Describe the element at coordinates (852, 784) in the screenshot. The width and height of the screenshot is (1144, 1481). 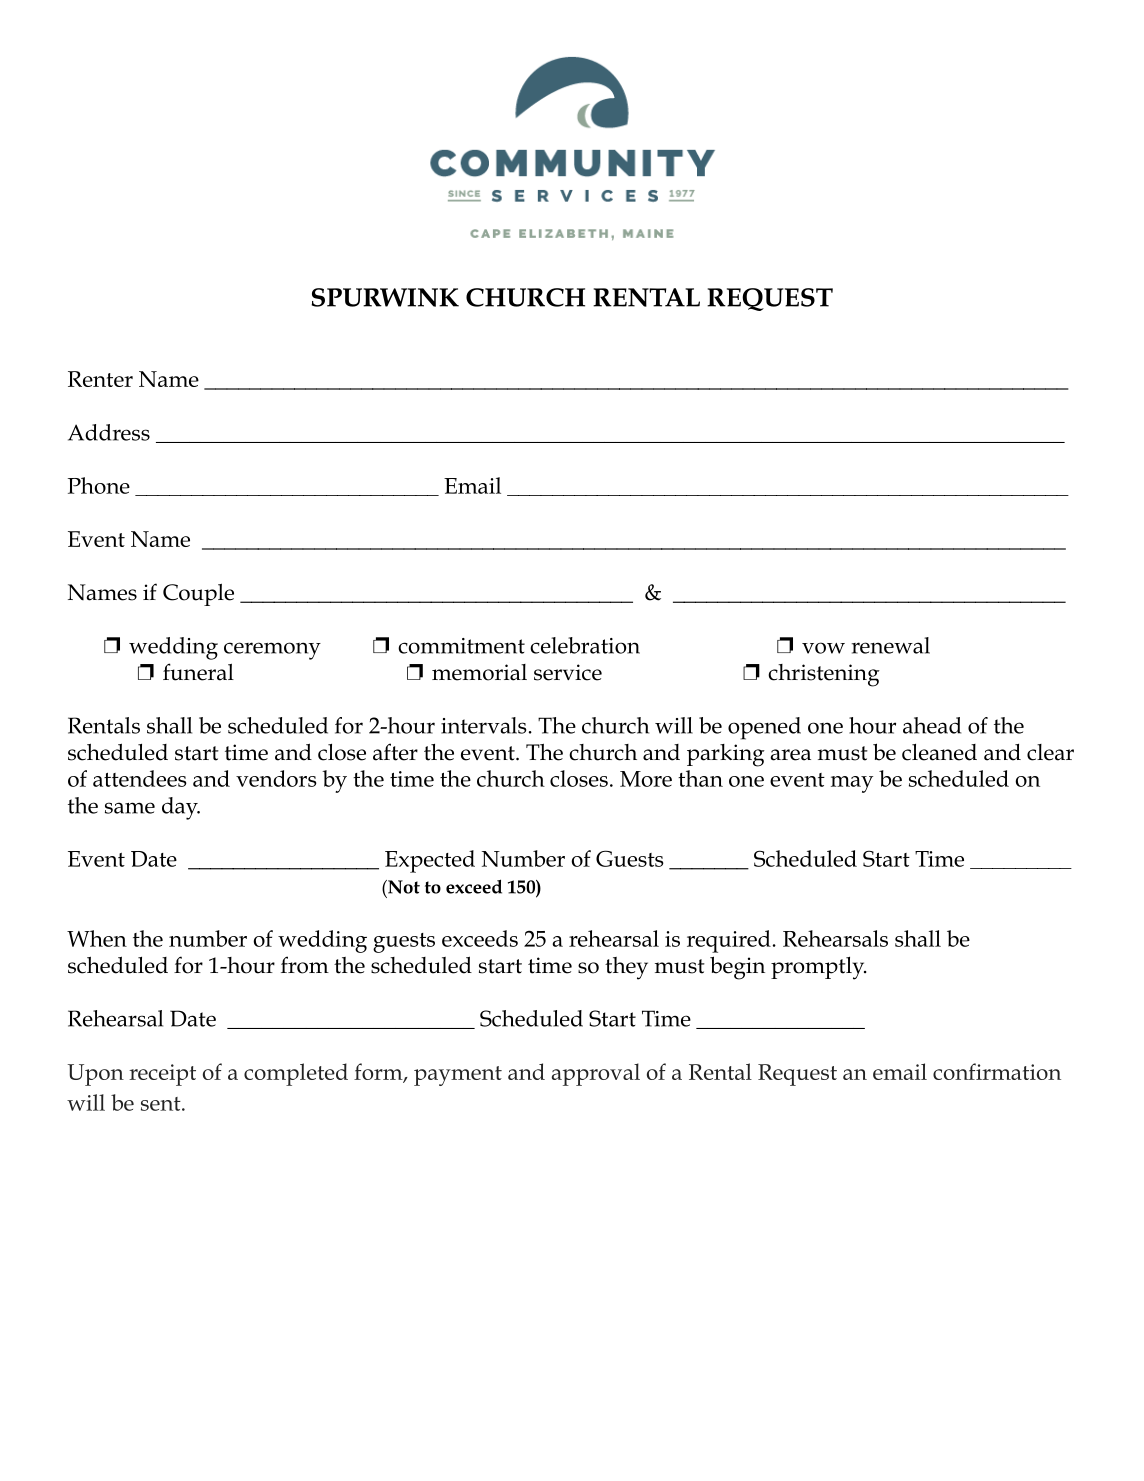
I see `may` at that location.
